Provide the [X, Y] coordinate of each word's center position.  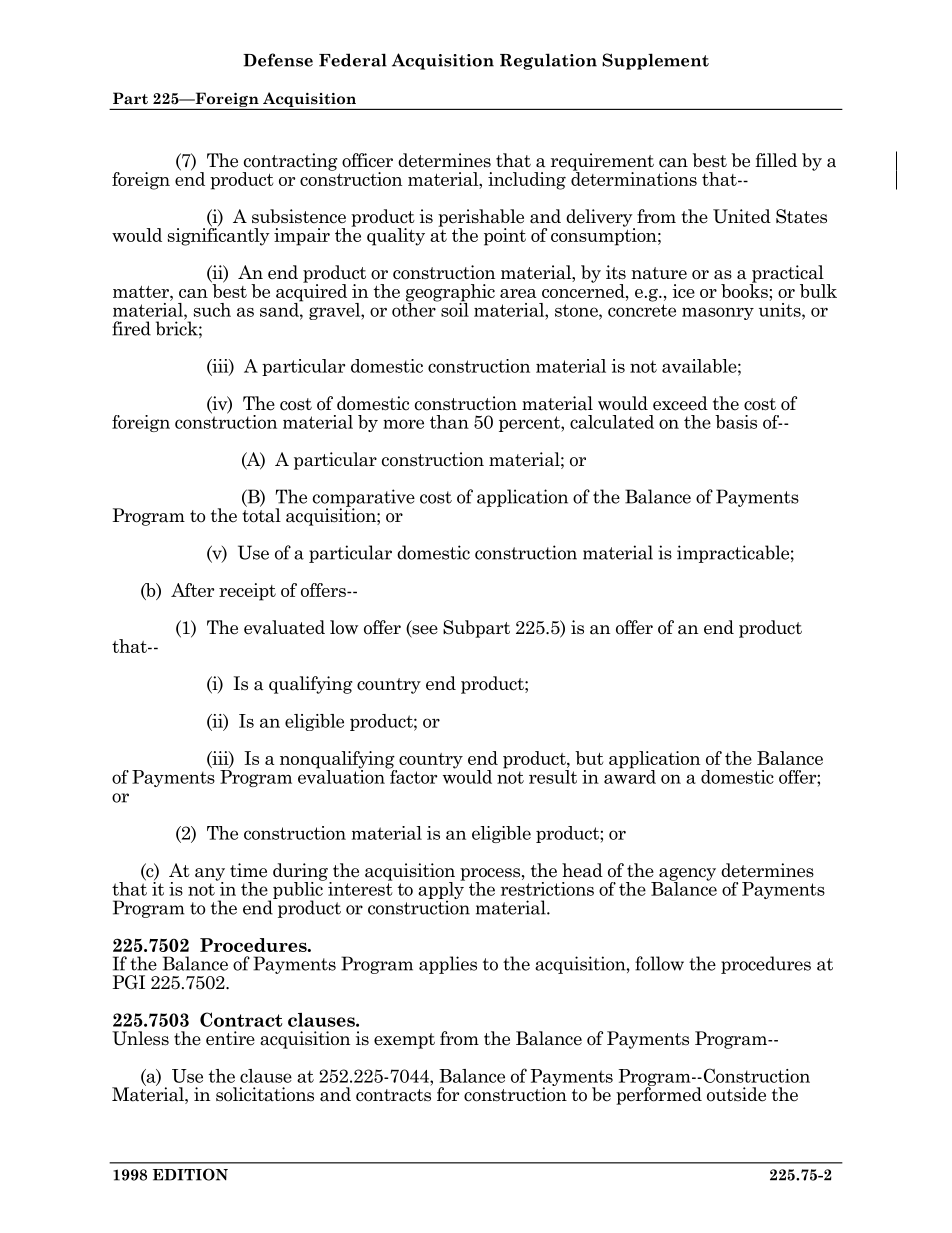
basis [736, 422]
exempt [404, 1041]
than [449, 422]
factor [412, 775]
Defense [278, 60]
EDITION [190, 1174]
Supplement [655, 61]
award [630, 775]
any [210, 875]
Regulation [548, 61]
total [261, 514]
